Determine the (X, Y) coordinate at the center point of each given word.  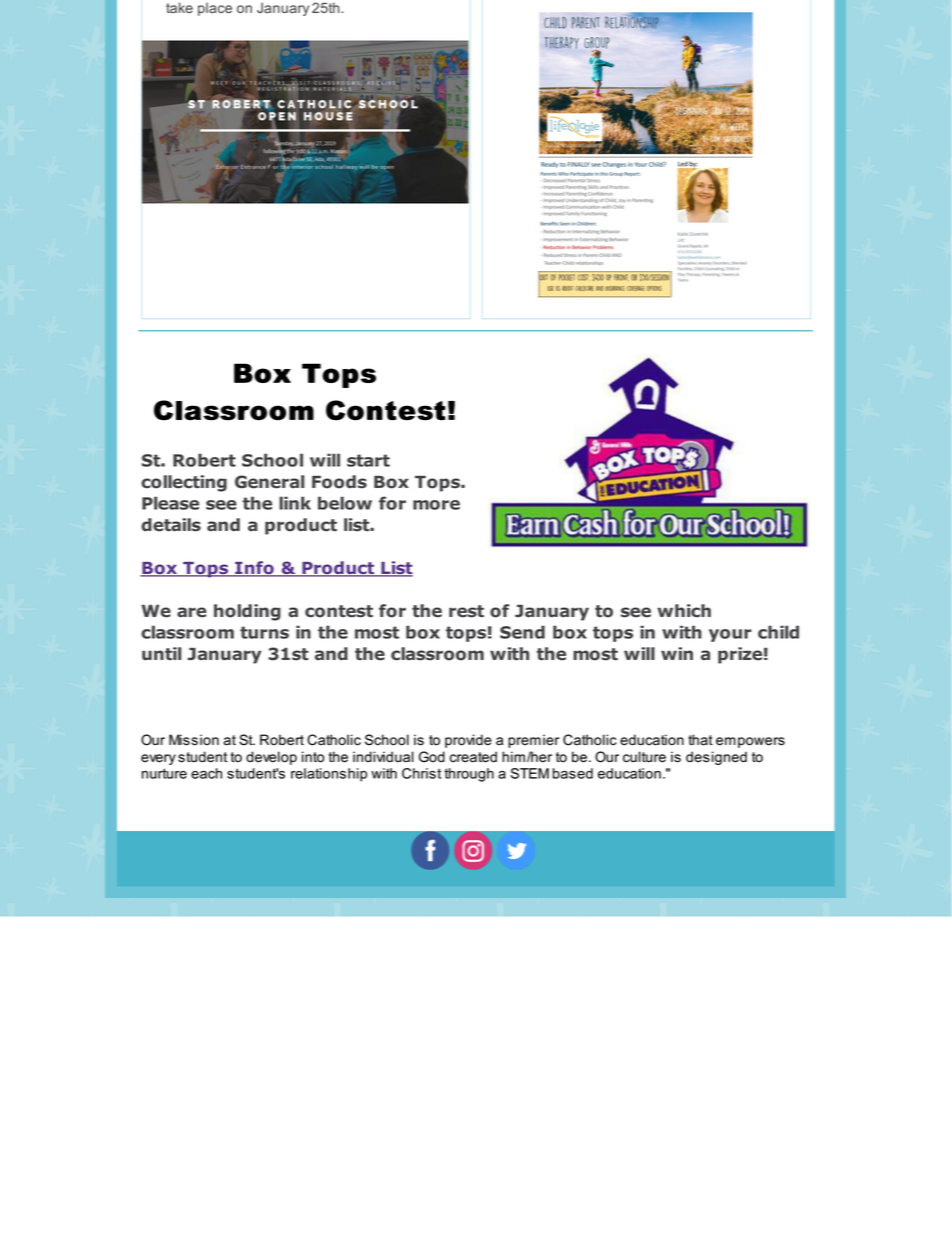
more (436, 505)
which (684, 611)
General (269, 482)
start (368, 460)
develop (271, 758)
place (215, 9)
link (295, 503)
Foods (339, 482)
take (179, 7)
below (345, 503)
